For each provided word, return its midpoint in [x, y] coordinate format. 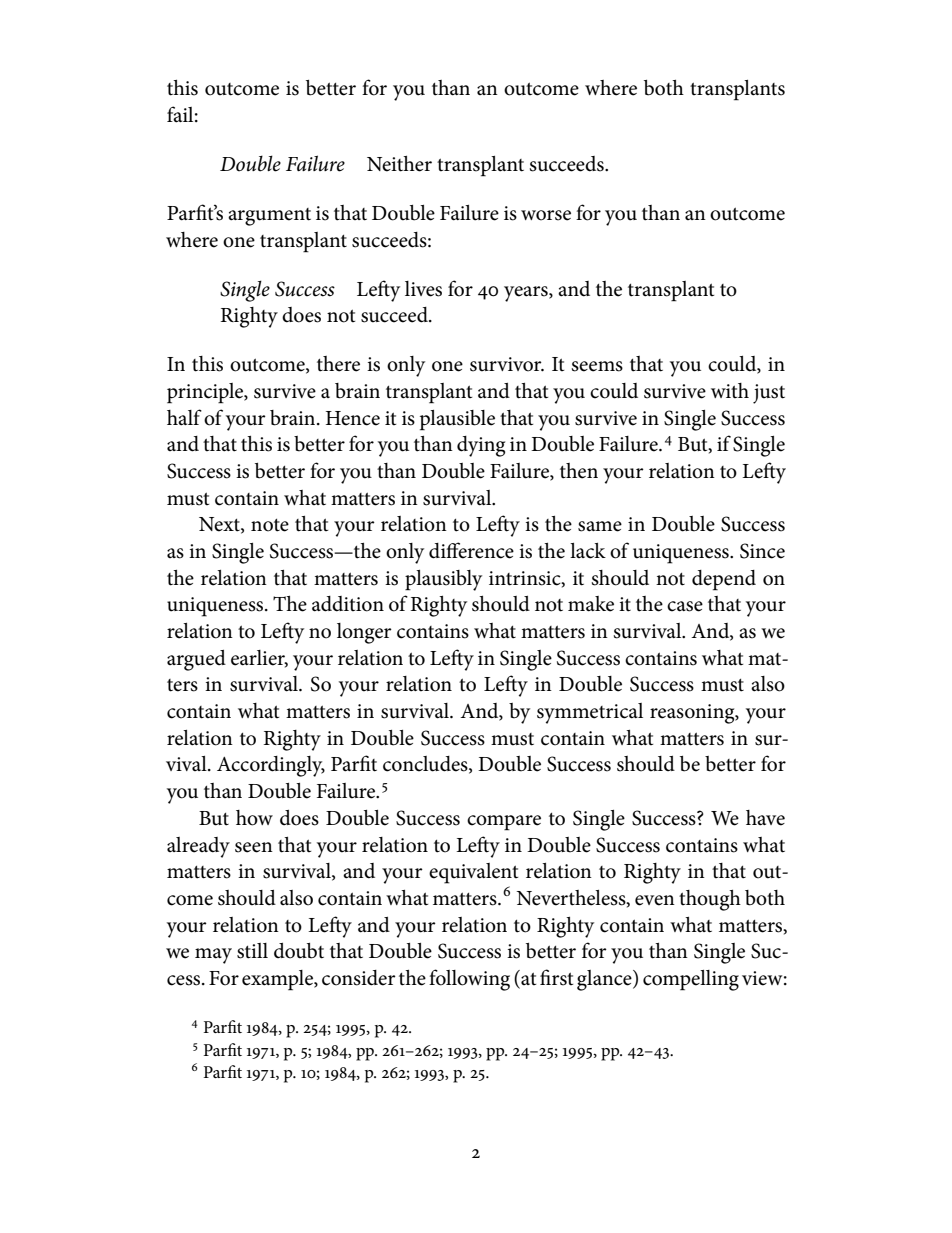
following [469, 980]
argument [269, 217]
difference [471, 550]
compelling [691, 980]
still [252, 951]
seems [597, 366]
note [270, 525]
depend [724, 580]
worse [546, 215]
